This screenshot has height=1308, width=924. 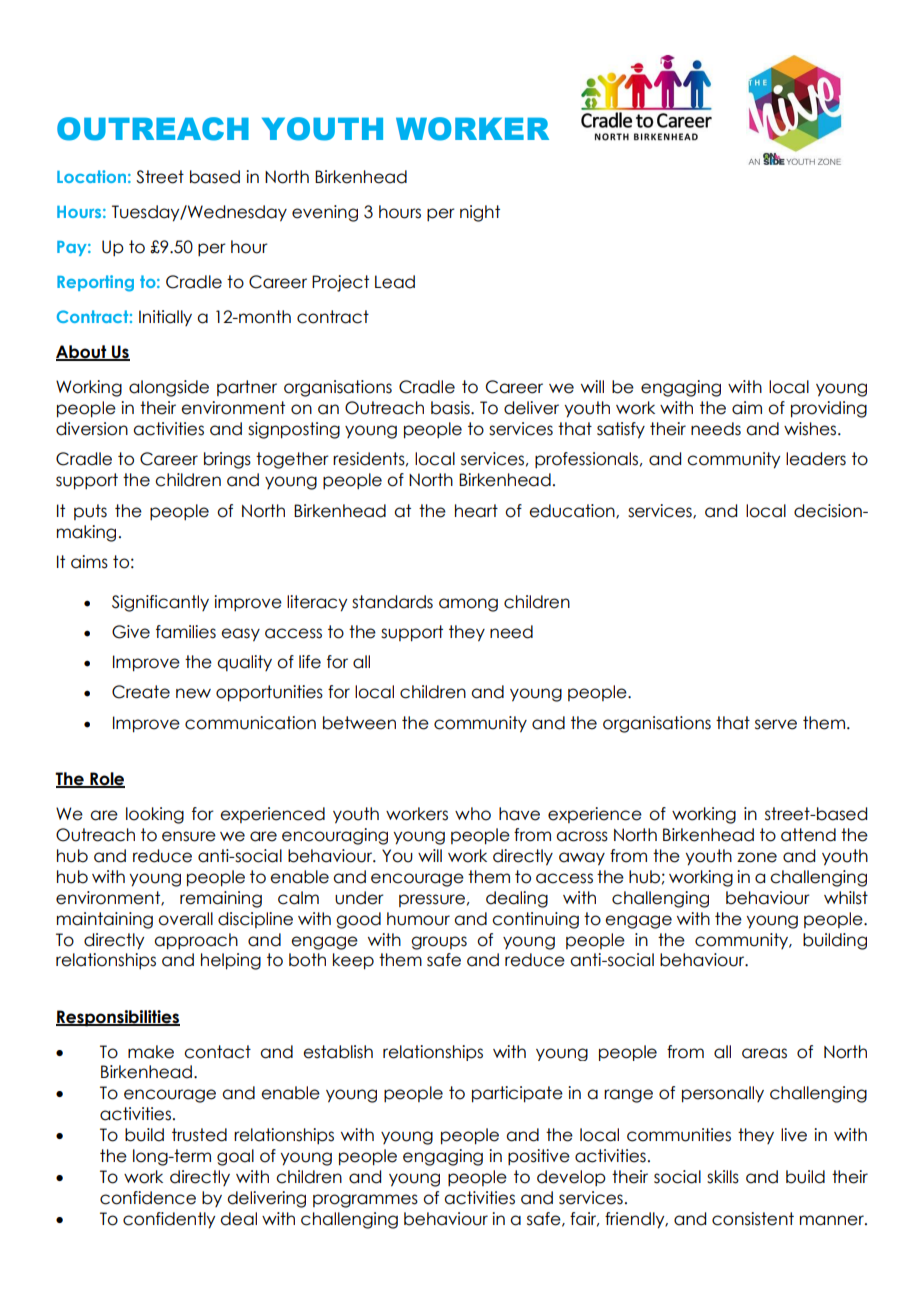 I want to click on who, so click(x=473, y=814).
